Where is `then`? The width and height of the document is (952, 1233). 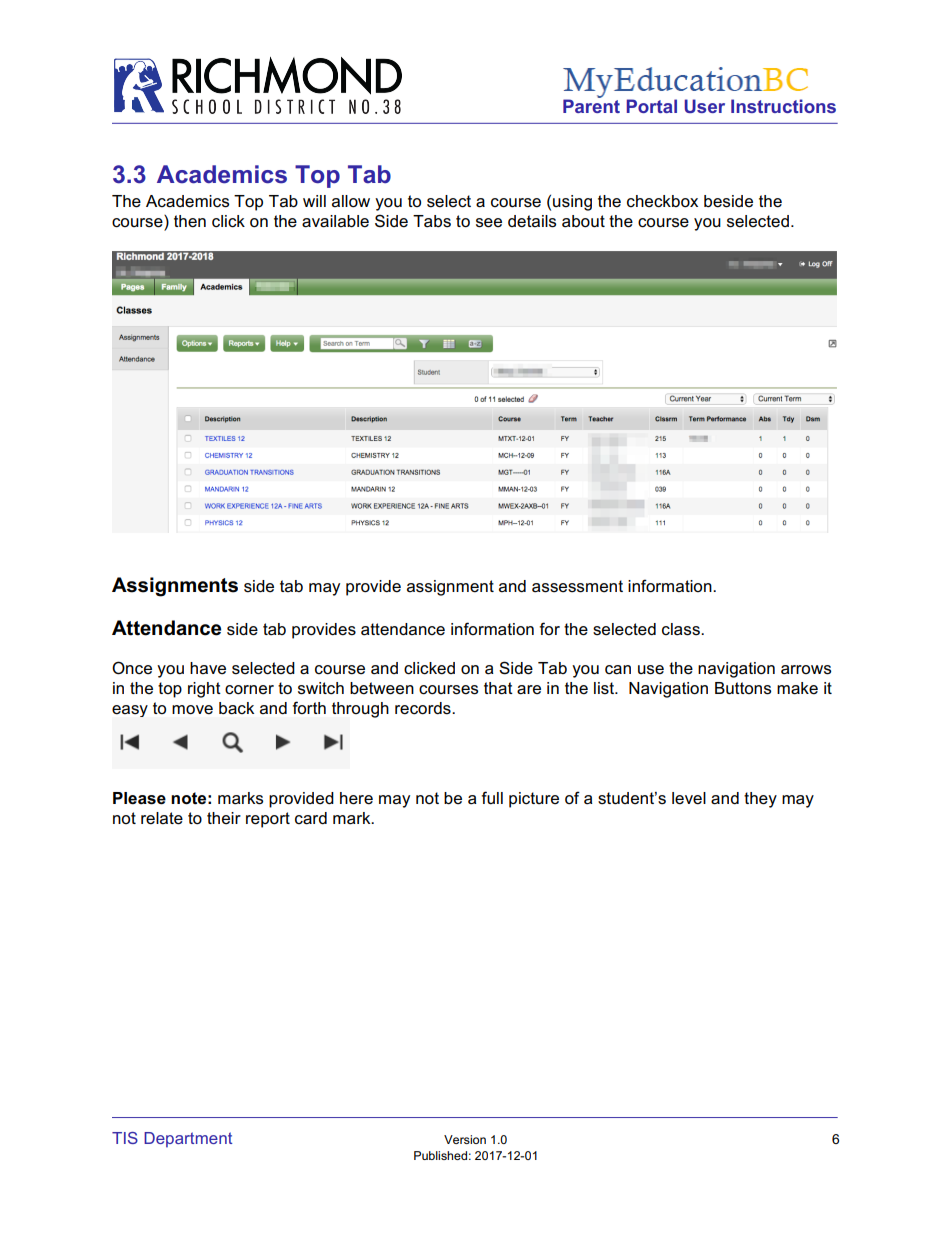 then is located at coordinates (190, 221).
